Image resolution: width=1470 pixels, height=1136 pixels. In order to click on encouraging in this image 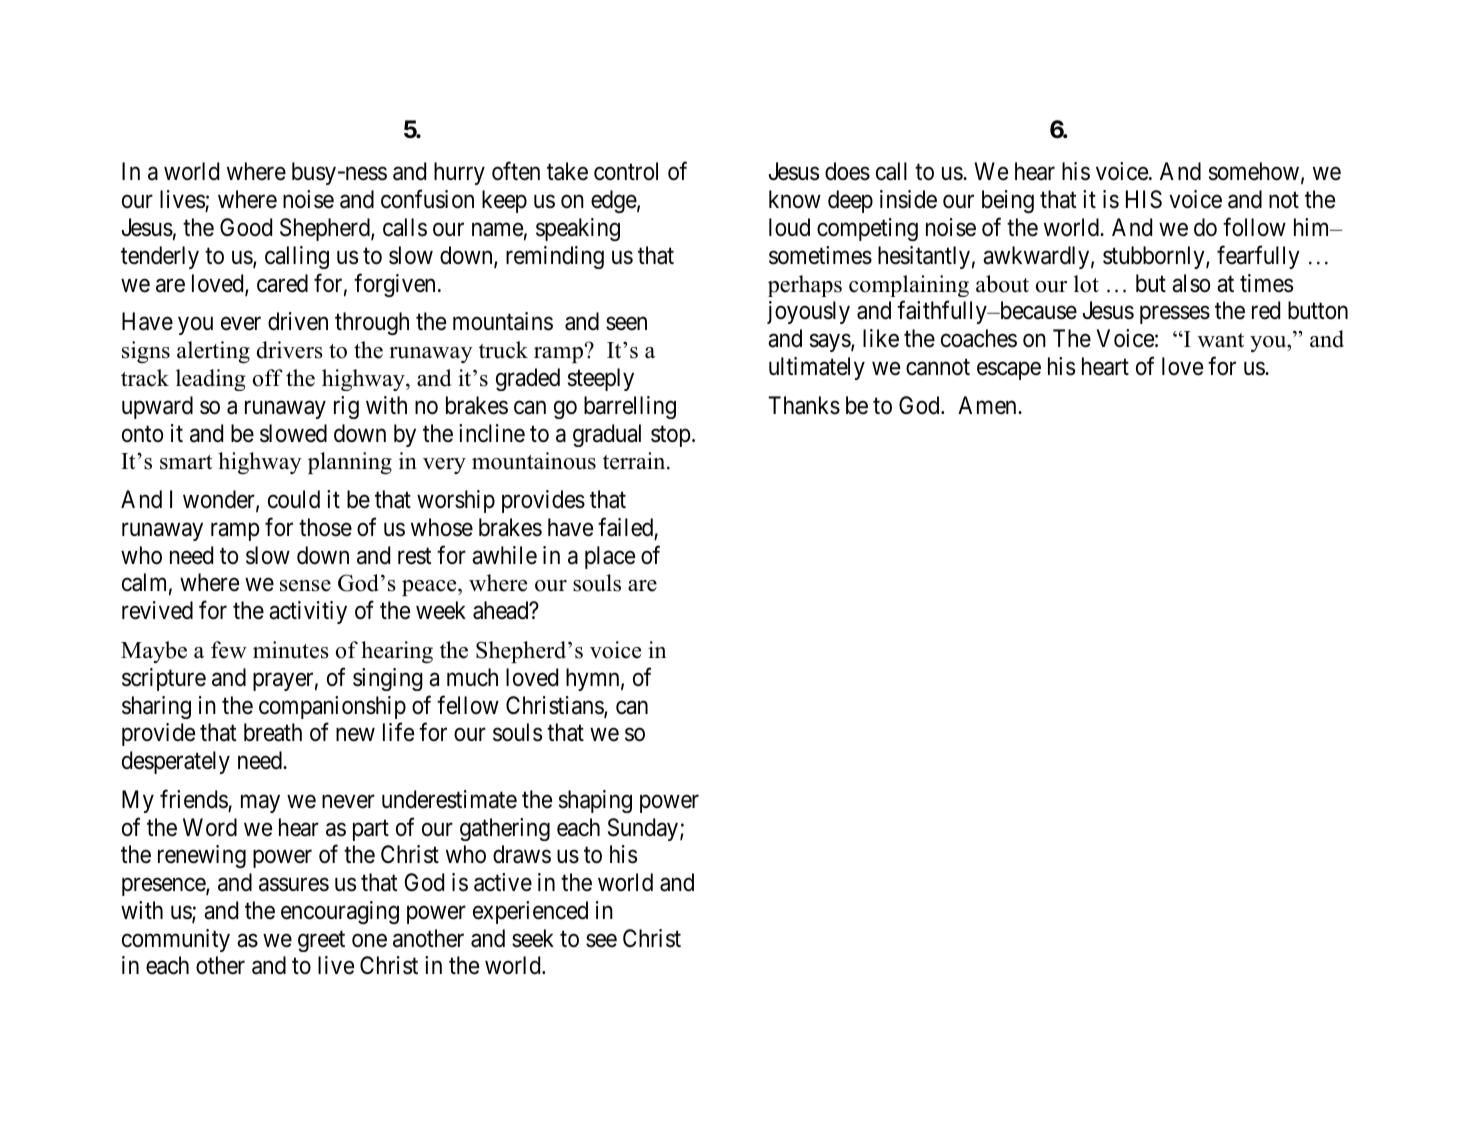, I will do `click(340, 912)`.
